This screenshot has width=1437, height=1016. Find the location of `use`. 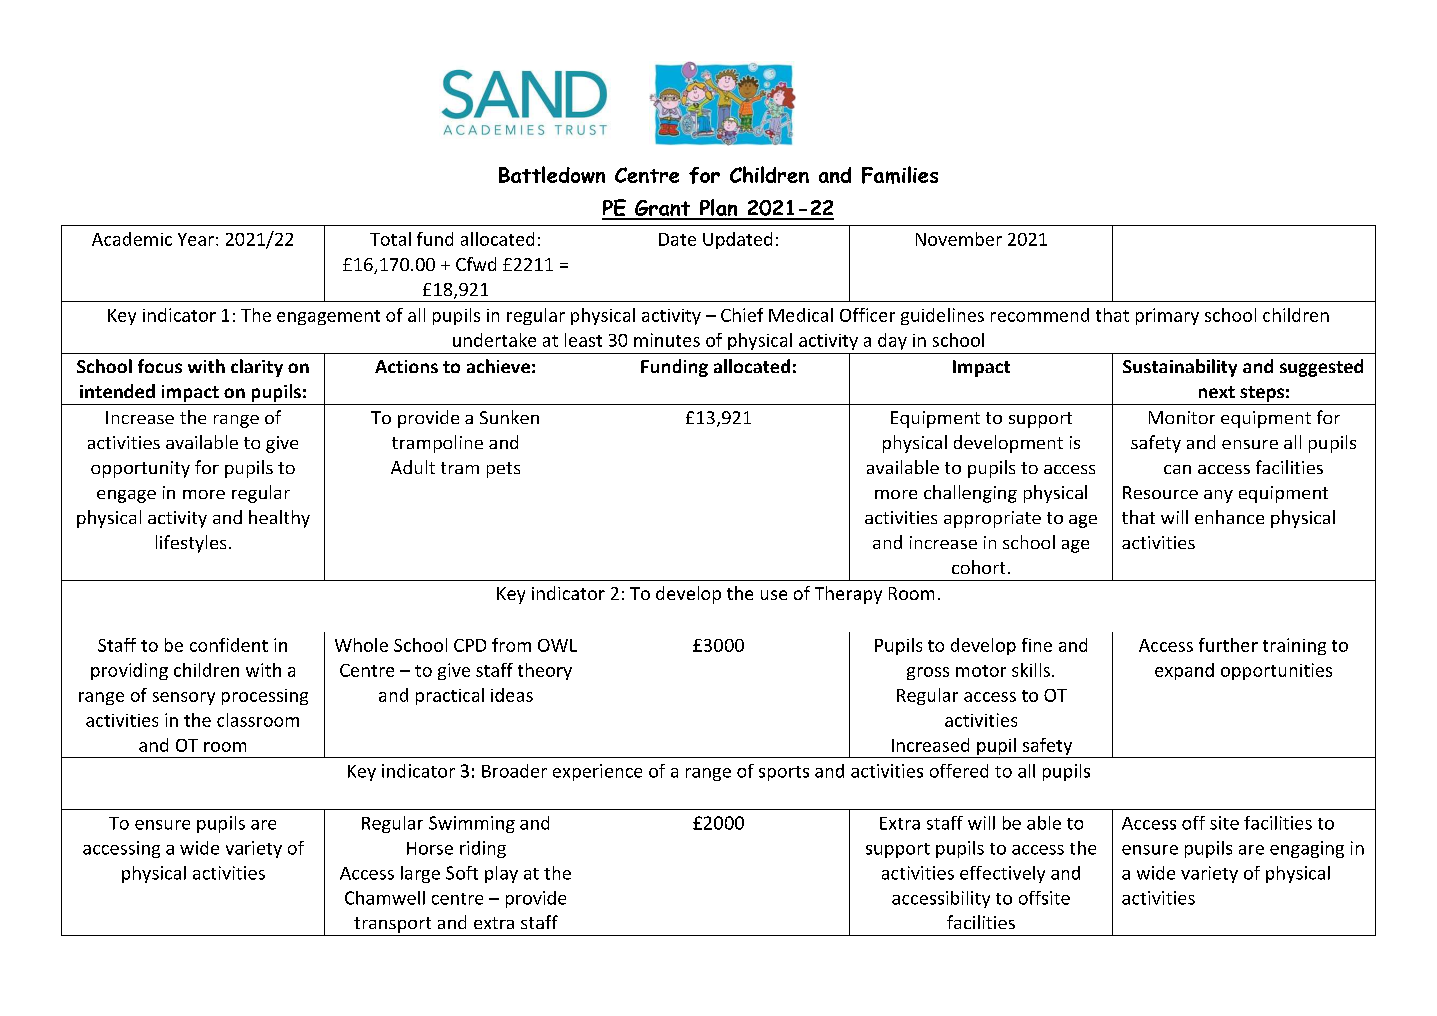

use is located at coordinates (774, 595).
